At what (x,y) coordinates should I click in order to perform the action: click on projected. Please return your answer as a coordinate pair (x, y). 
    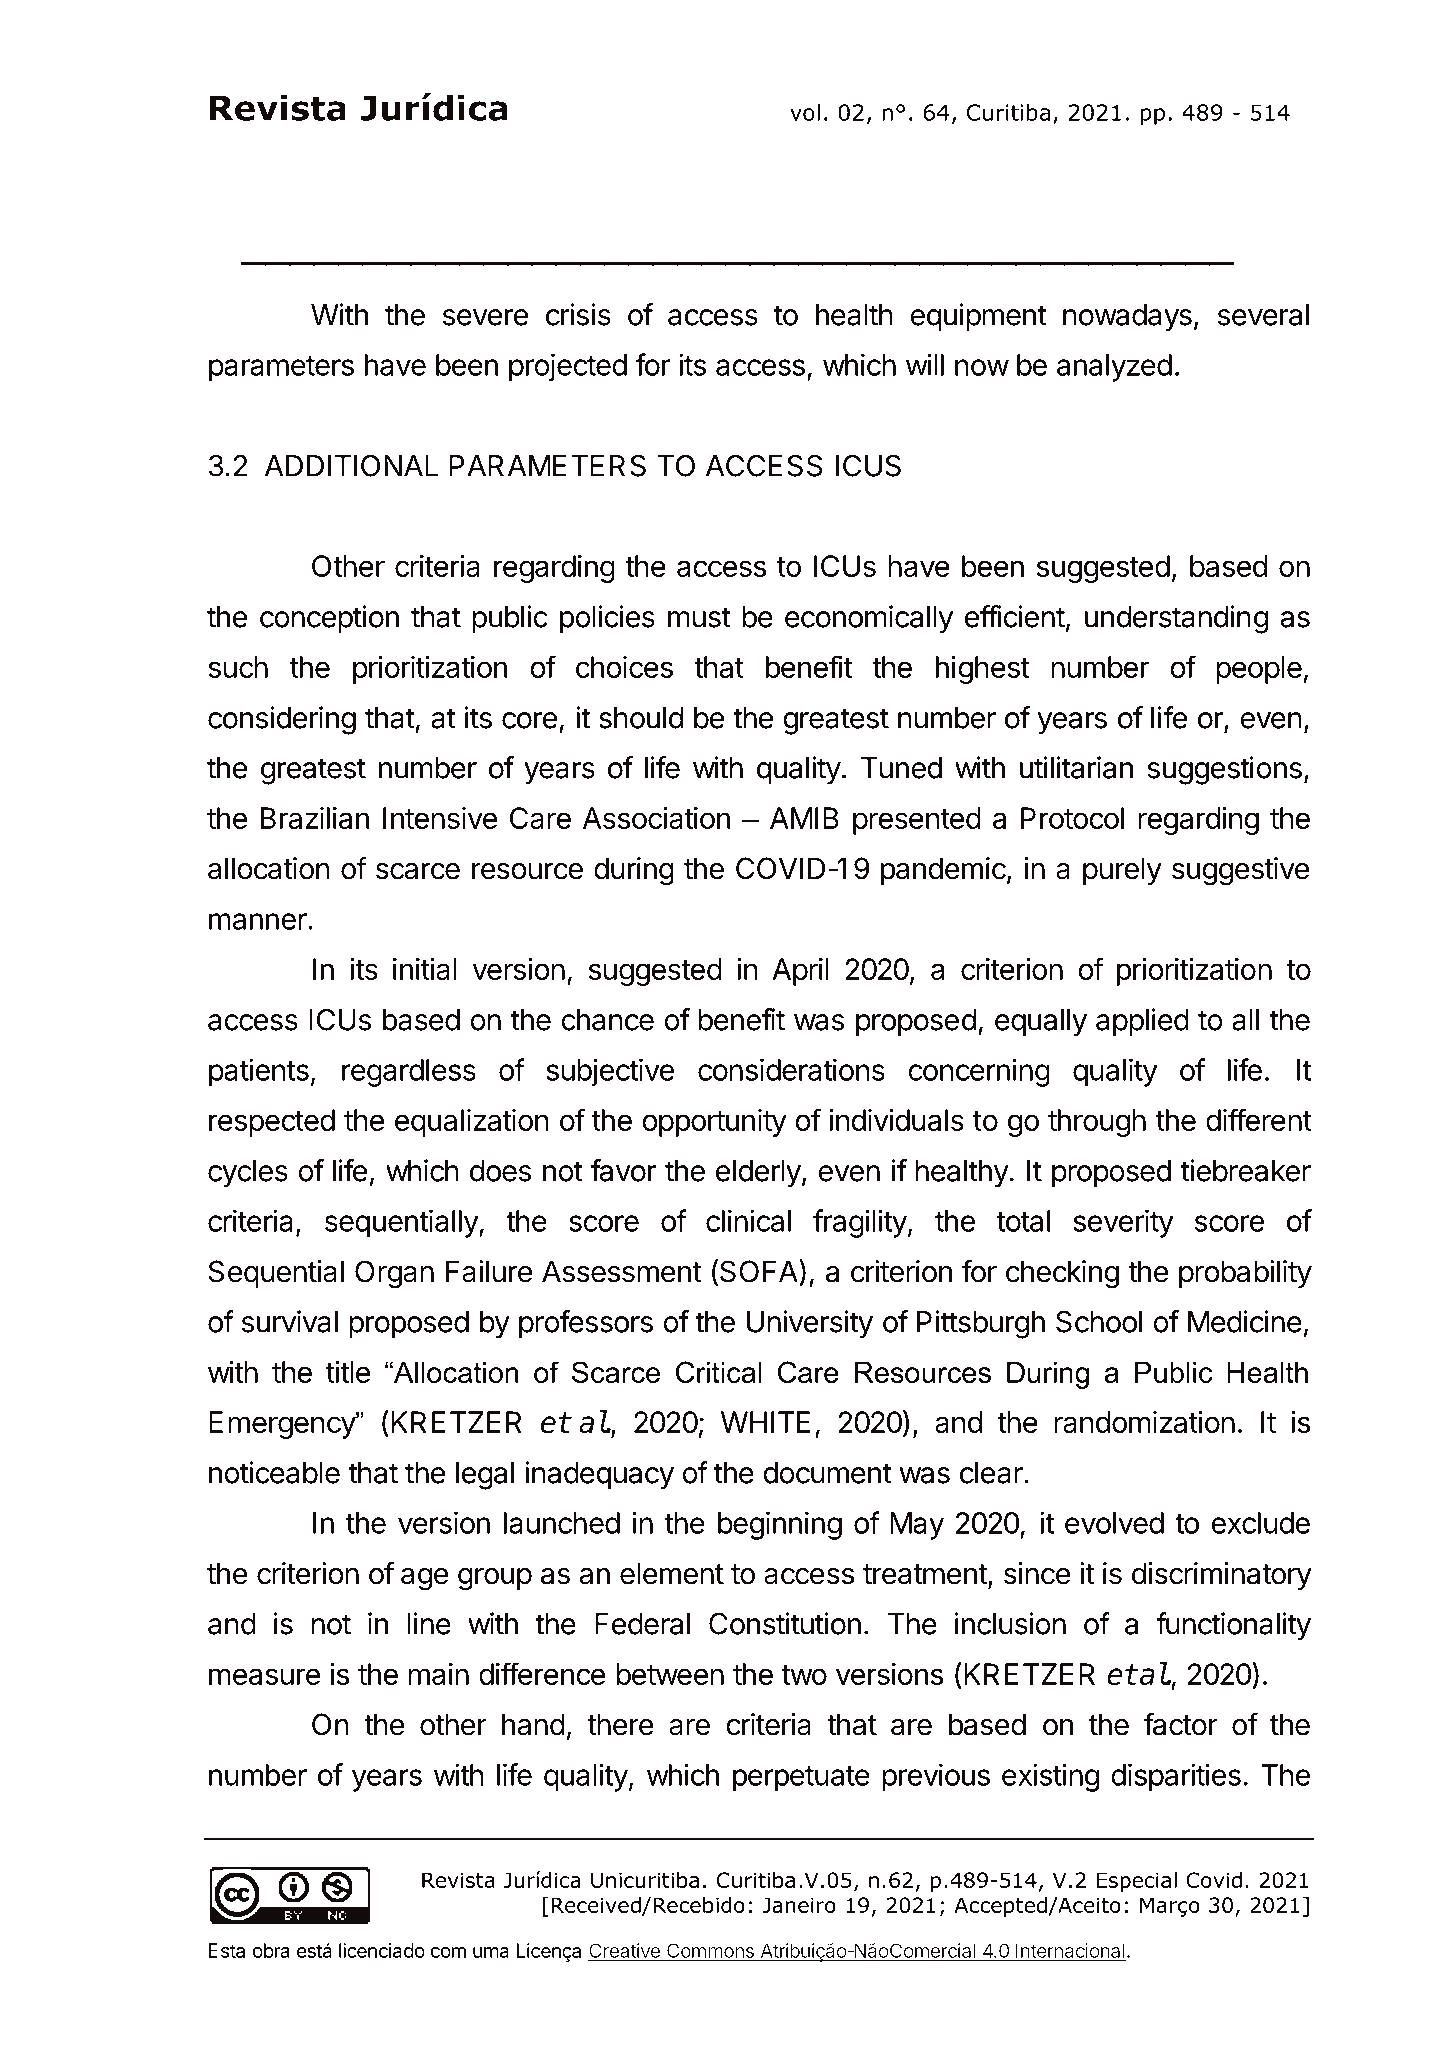
    Looking at the image, I should click on (568, 367).
